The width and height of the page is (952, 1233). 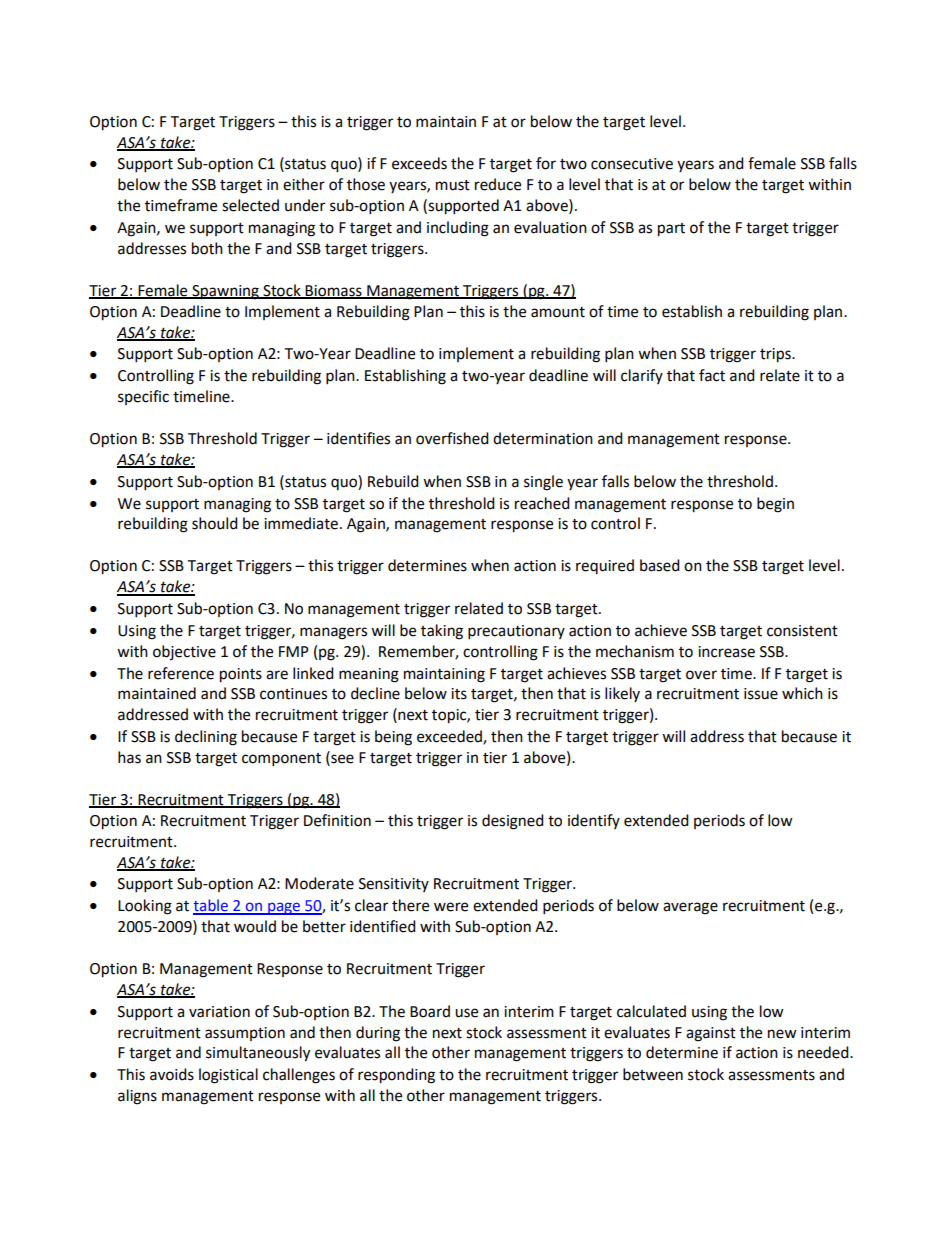 I want to click on part, so click(x=671, y=230).
